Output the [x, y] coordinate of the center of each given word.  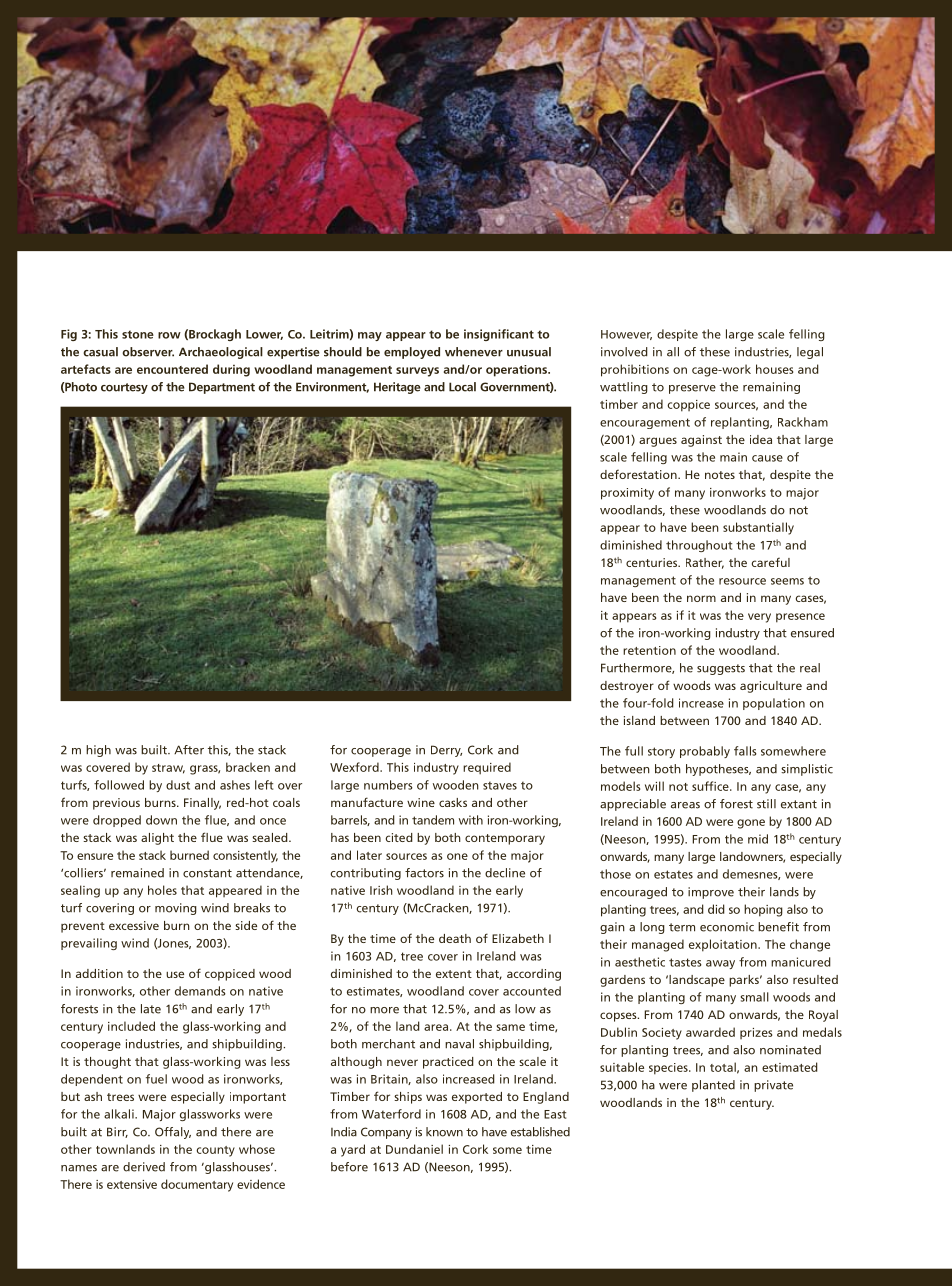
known [444, 1132]
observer [148, 352]
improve [711, 893]
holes [162, 890]
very [759, 618]
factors [424, 873]
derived [144, 1167]
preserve [692, 389]
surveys [417, 372]
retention [649, 650]
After [189, 750]
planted [713, 1086]
